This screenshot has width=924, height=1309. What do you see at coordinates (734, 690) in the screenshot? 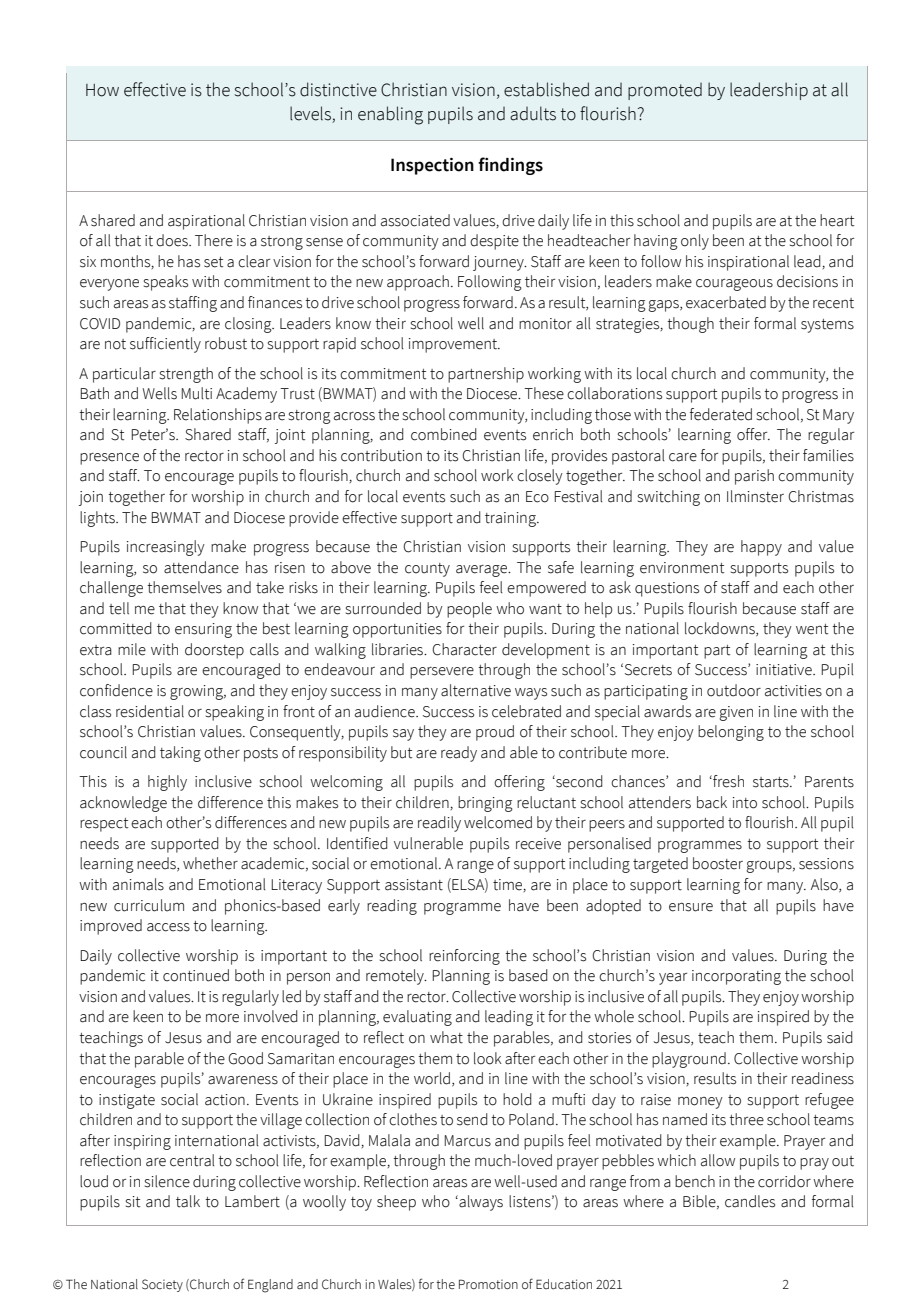
I see `outdoor` at bounding box center [734, 690].
